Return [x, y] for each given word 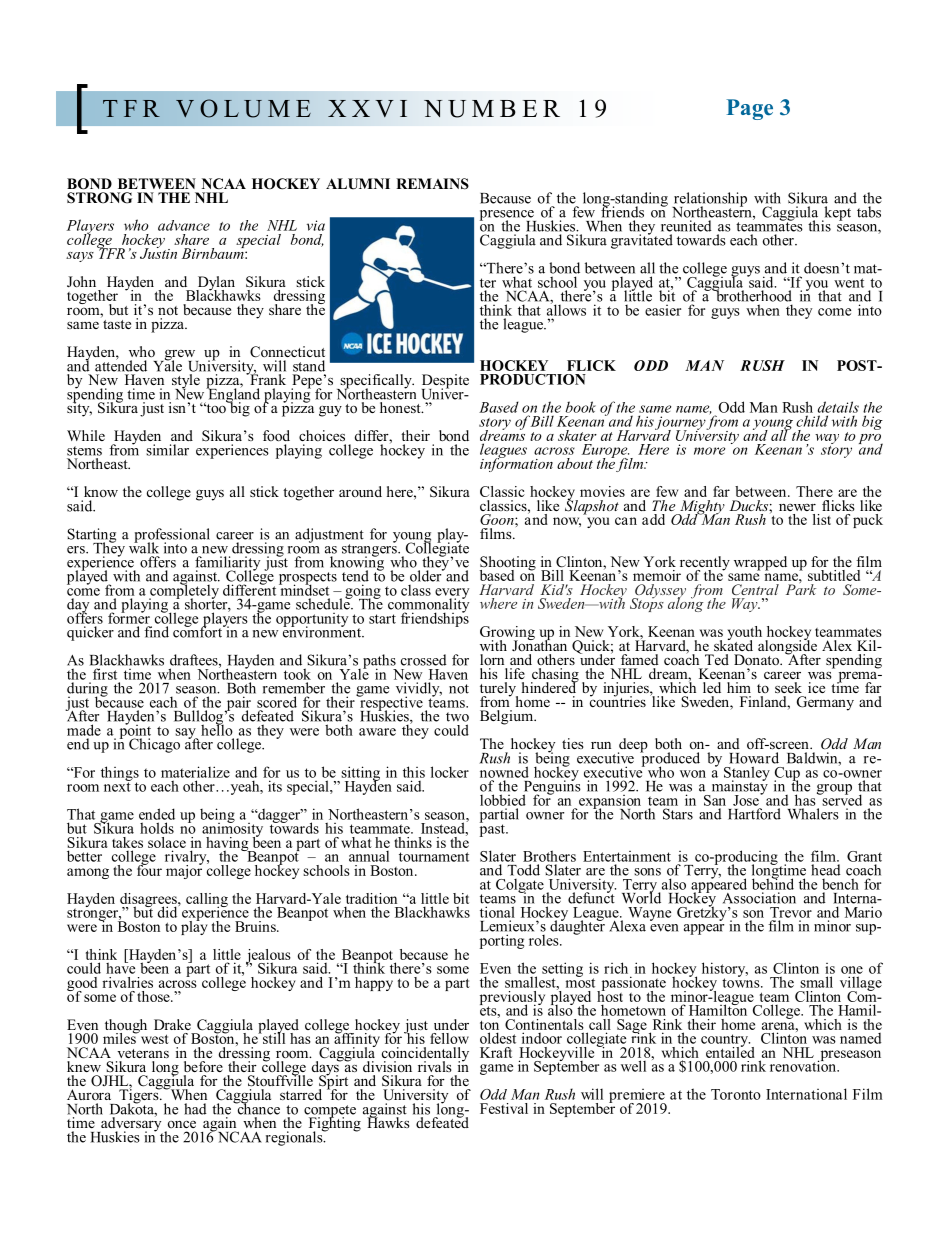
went [849, 283]
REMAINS [432, 184]
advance [184, 225]
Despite [445, 382]
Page [749, 109]
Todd [523, 870]
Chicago [154, 745]
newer [797, 507]
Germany [825, 703]
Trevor [791, 912]
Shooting [508, 564]
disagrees [149, 901]
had [195, 1109]
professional [172, 536]
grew [180, 356]
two [457, 717]
